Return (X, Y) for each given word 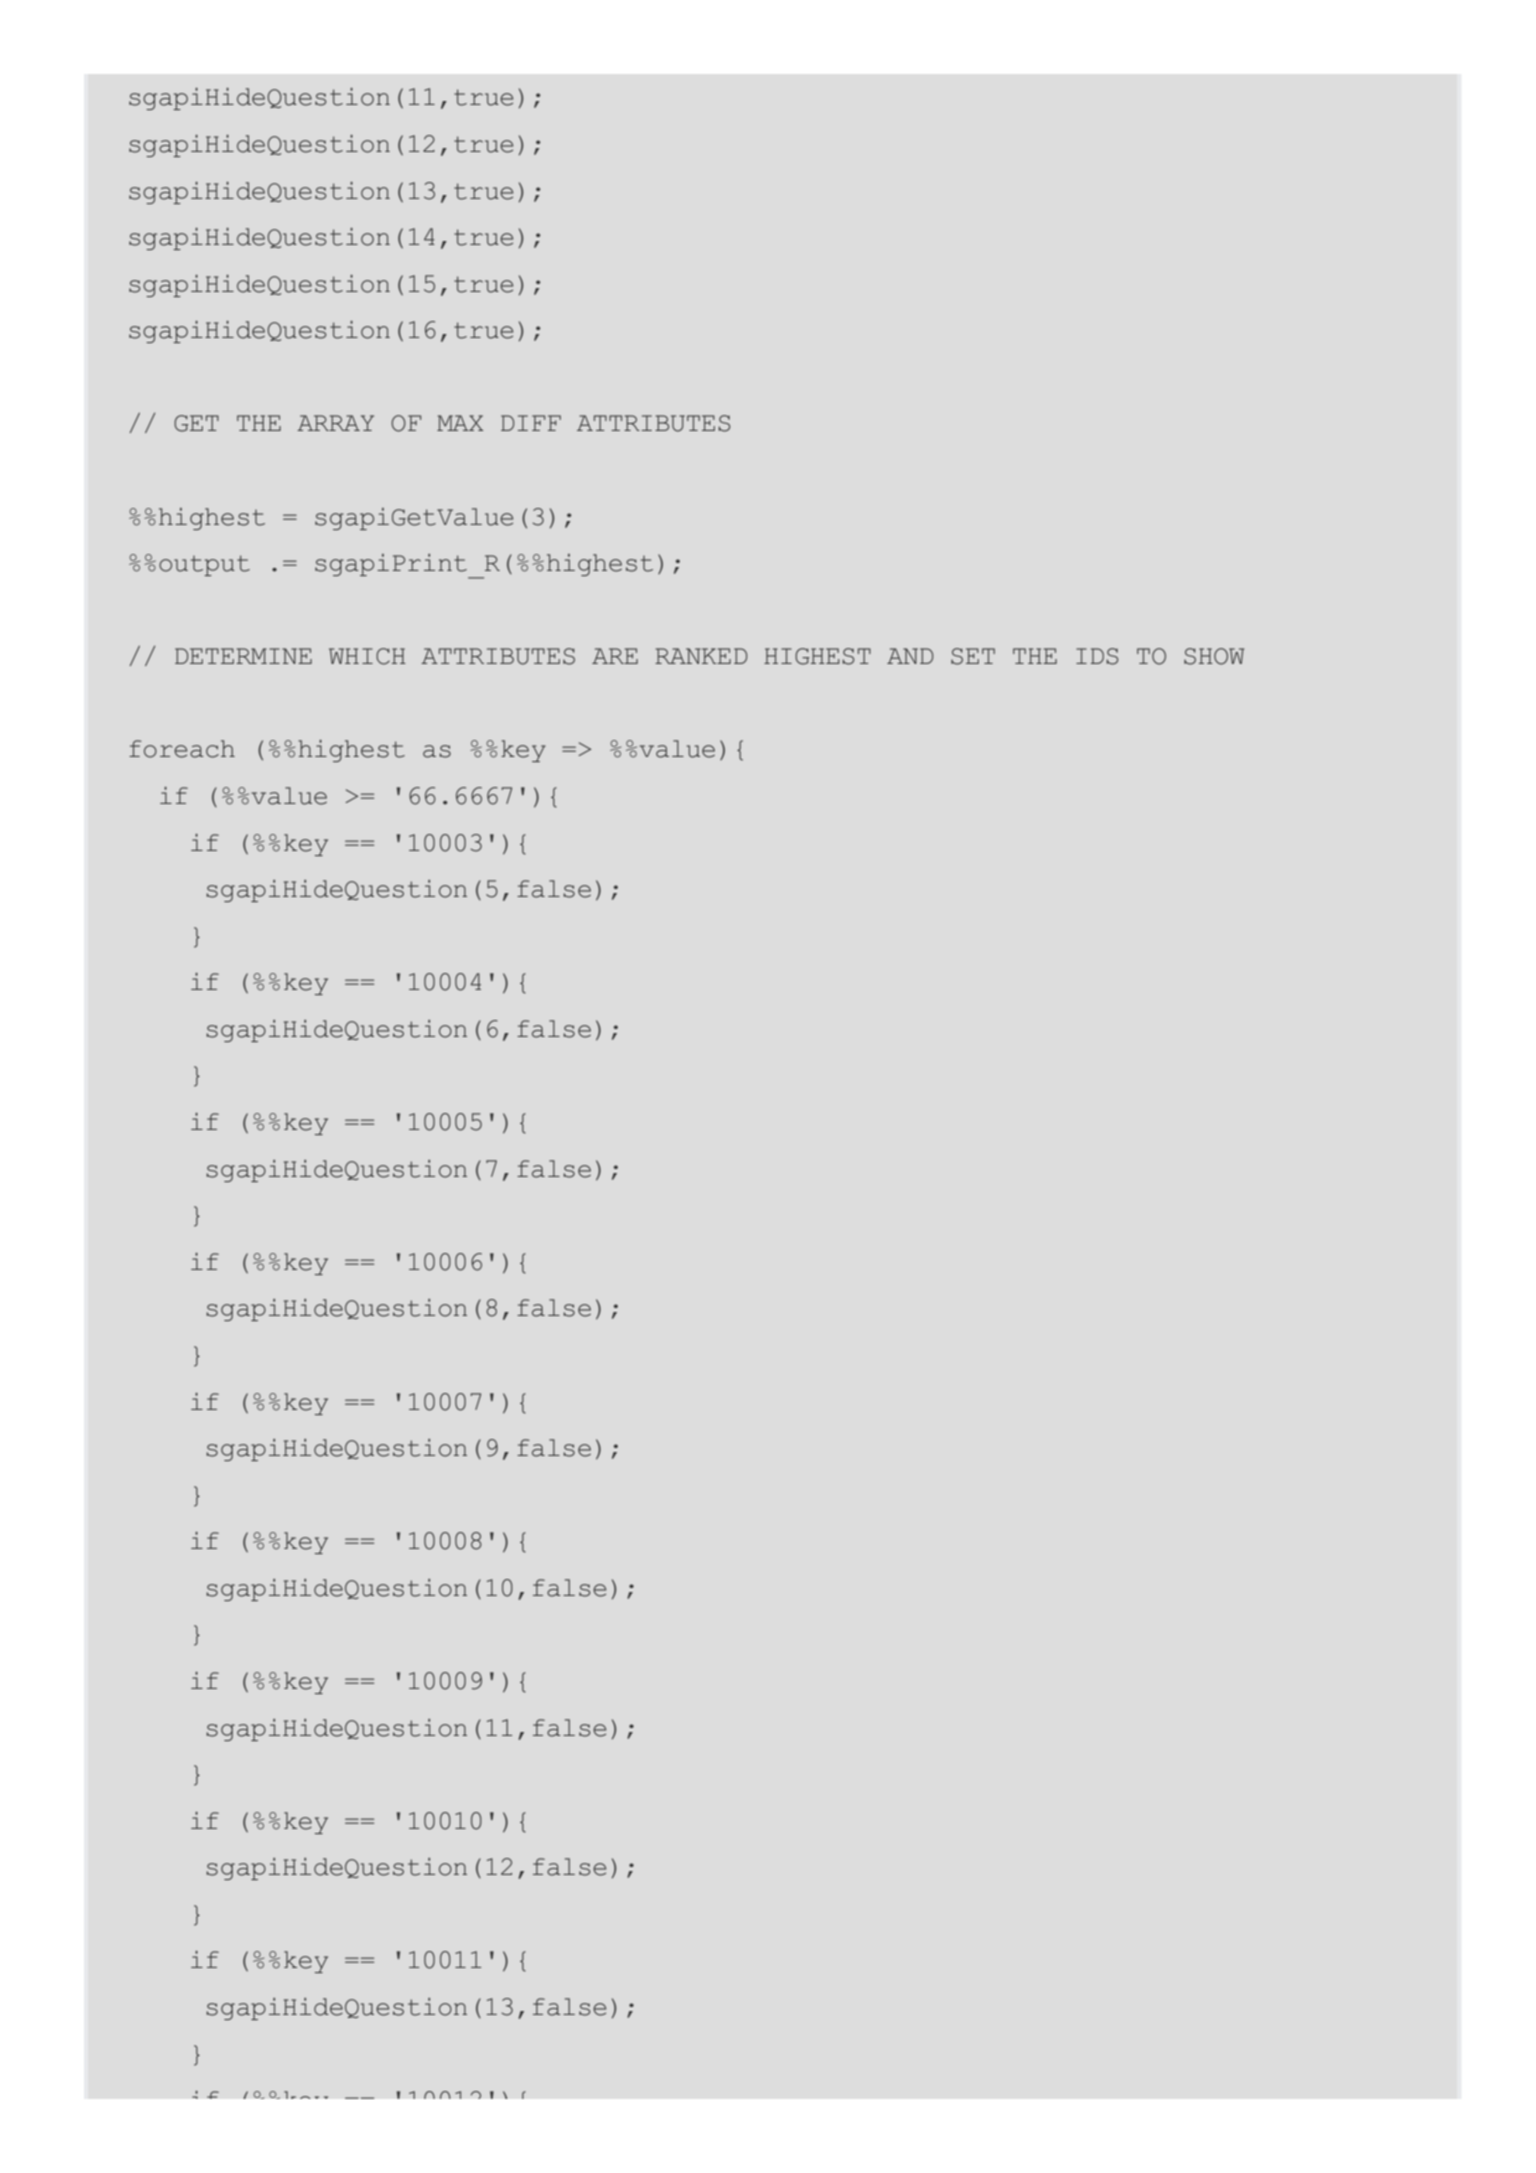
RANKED (701, 656)
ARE (615, 656)
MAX (460, 423)
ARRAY (335, 423)
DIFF (531, 423)
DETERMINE (243, 656)
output (204, 565)
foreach (182, 749)
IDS (1097, 656)
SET (973, 656)
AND (910, 656)
